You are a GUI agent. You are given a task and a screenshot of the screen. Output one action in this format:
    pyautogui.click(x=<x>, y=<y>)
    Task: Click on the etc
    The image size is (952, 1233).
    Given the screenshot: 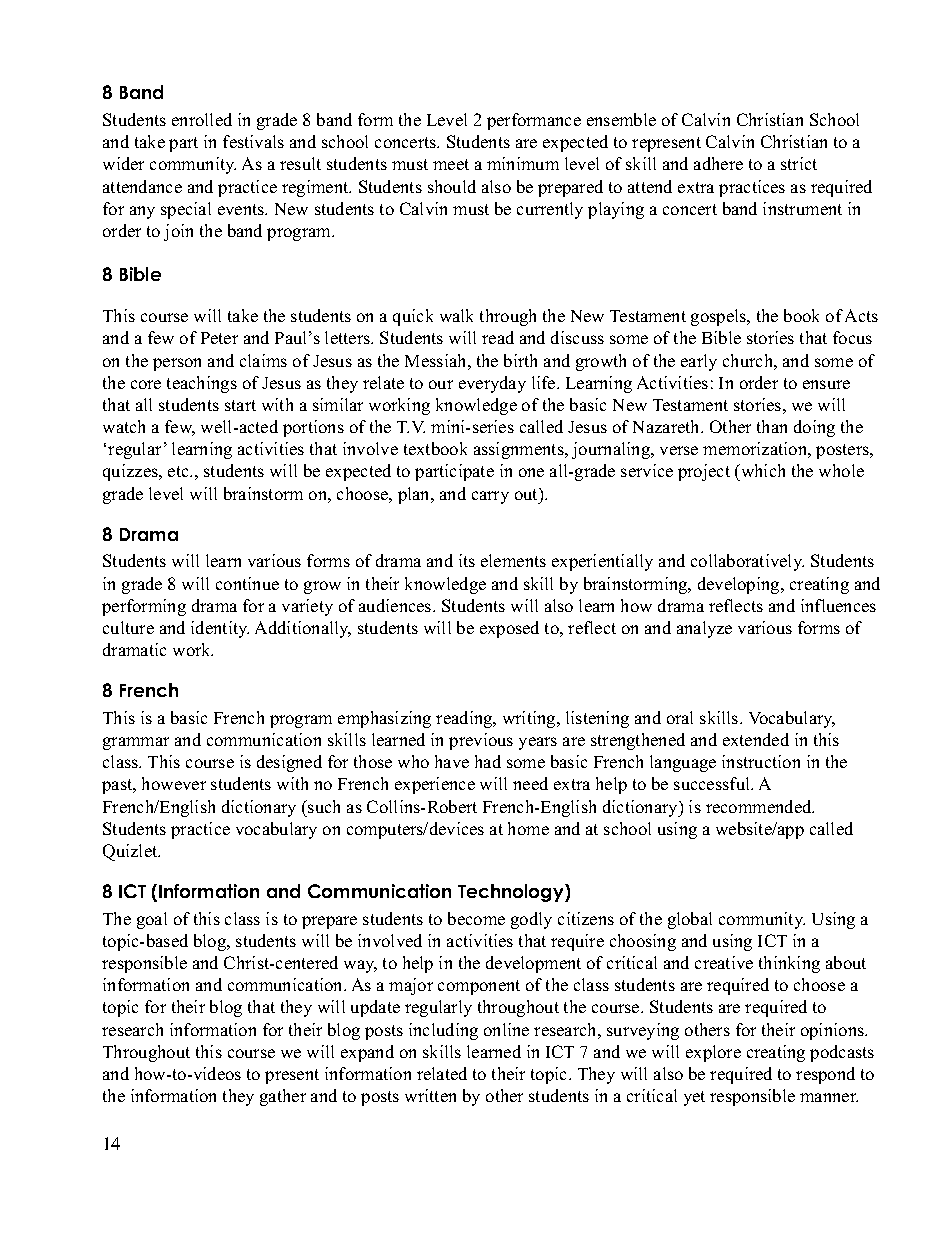 What is the action you would take?
    pyautogui.click(x=179, y=471)
